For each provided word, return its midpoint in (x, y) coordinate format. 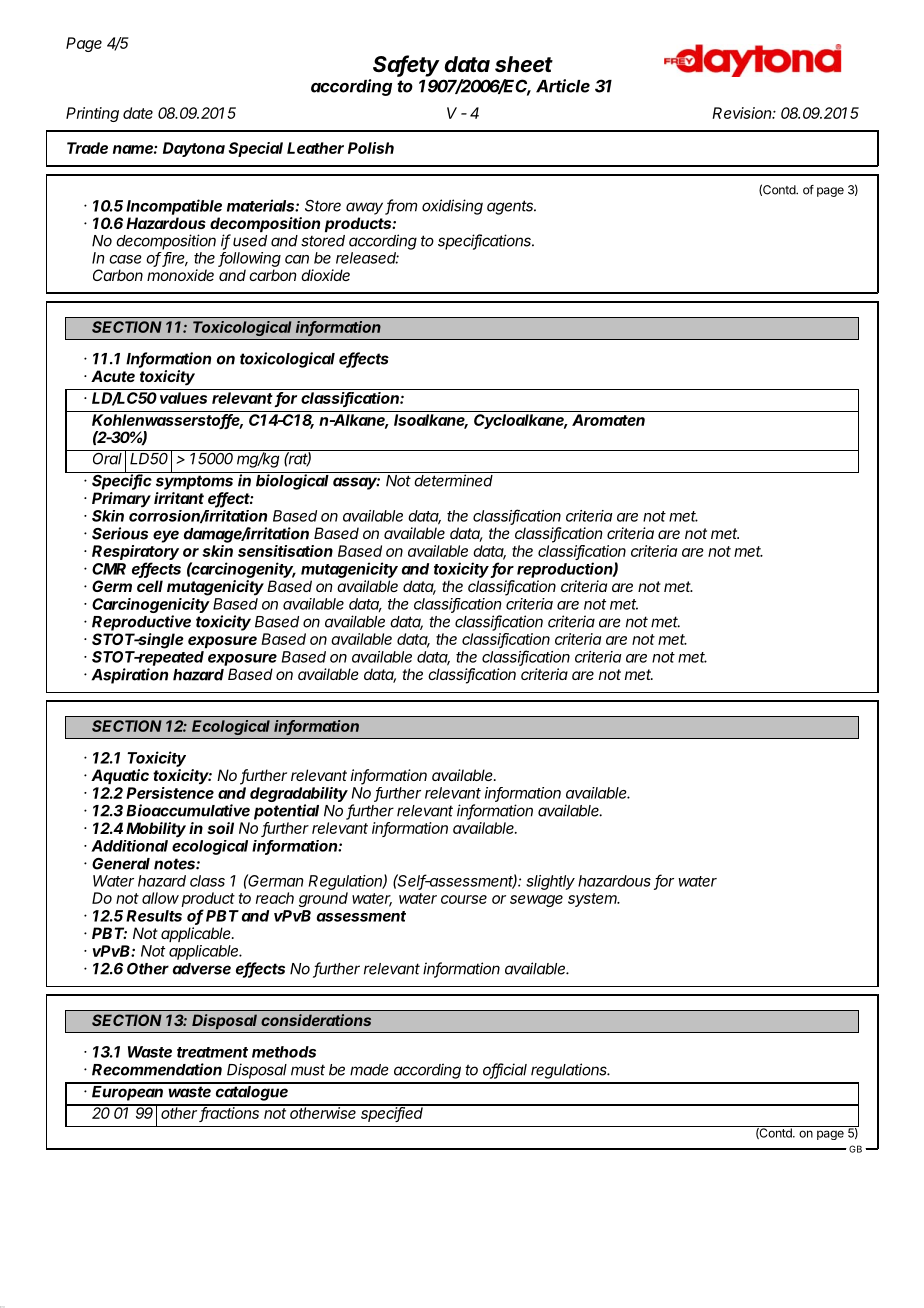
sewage (536, 901)
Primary (121, 499)
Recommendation (157, 1069)
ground (323, 899)
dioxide (325, 275)
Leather (315, 148)
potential (286, 812)
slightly (550, 882)
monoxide (180, 275)
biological (292, 482)
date (138, 113)
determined (453, 480)
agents (511, 207)
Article (563, 86)
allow (160, 898)
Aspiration (129, 676)
